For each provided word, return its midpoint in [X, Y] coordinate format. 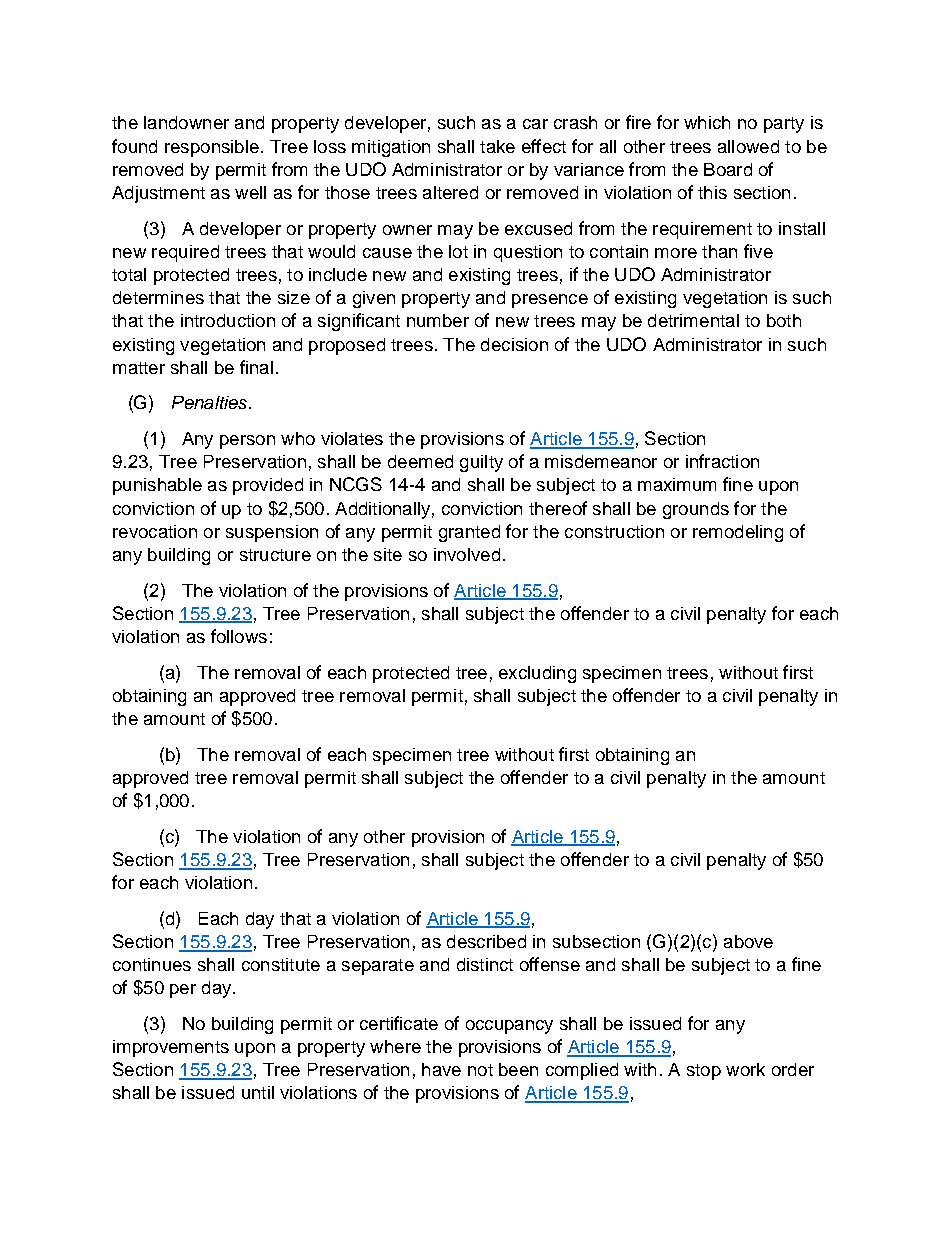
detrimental [693, 320]
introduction [228, 320]
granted [469, 533]
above [748, 941]
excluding [537, 674]
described [486, 941]
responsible [212, 148]
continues [152, 964]
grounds [696, 510]
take [497, 146]
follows [239, 636]
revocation [155, 531]
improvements [171, 1048]
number [438, 320]
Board [728, 169]
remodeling [738, 533]
